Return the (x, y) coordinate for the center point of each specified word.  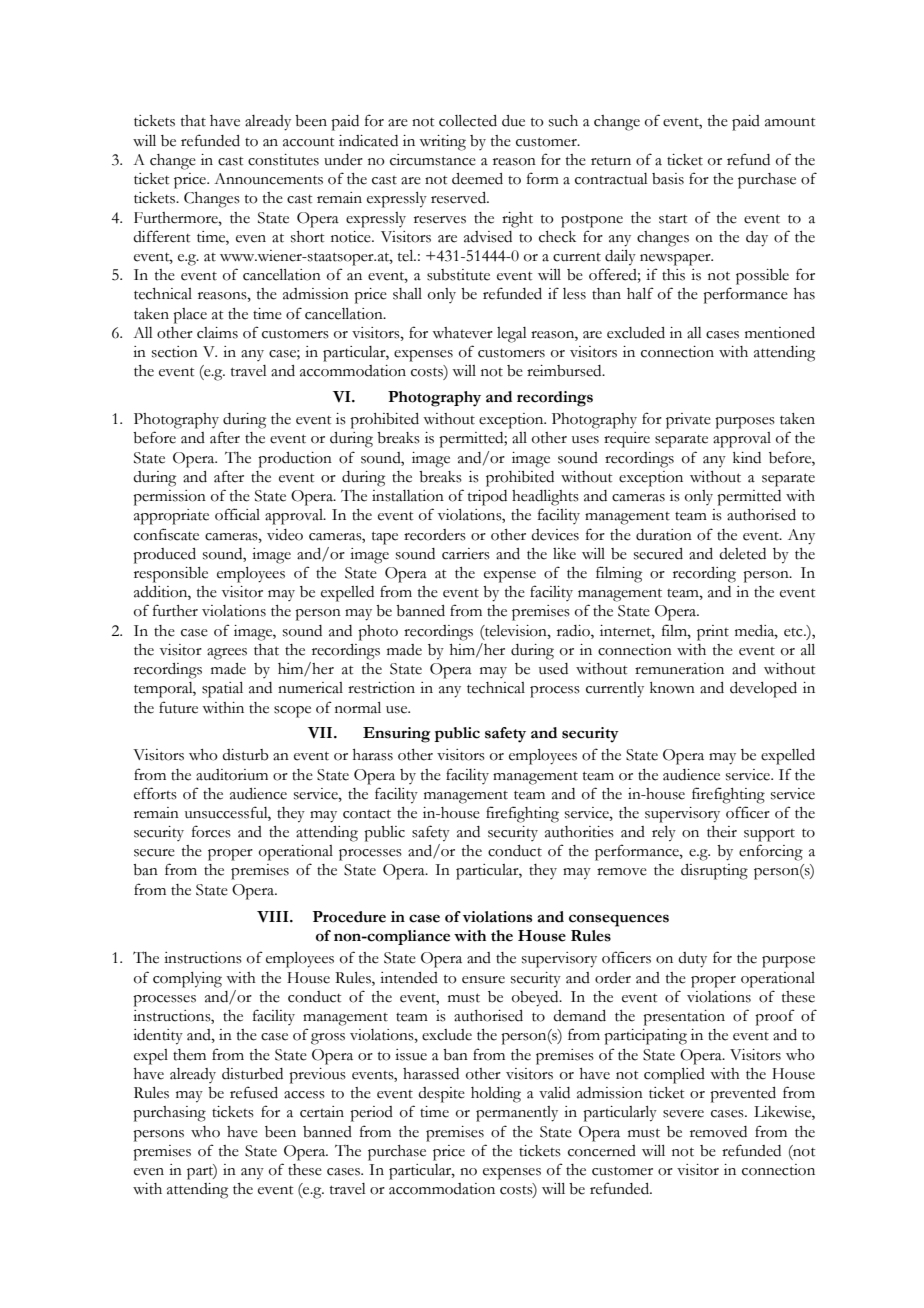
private (688, 421)
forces (211, 831)
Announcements (268, 179)
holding (496, 1095)
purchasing (169, 1114)
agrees (227, 654)
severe (683, 1114)
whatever (462, 333)
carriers (466, 554)
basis (668, 179)
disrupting (714, 872)
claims (217, 333)
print (713, 633)
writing (442, 143)
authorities (579, 832)
